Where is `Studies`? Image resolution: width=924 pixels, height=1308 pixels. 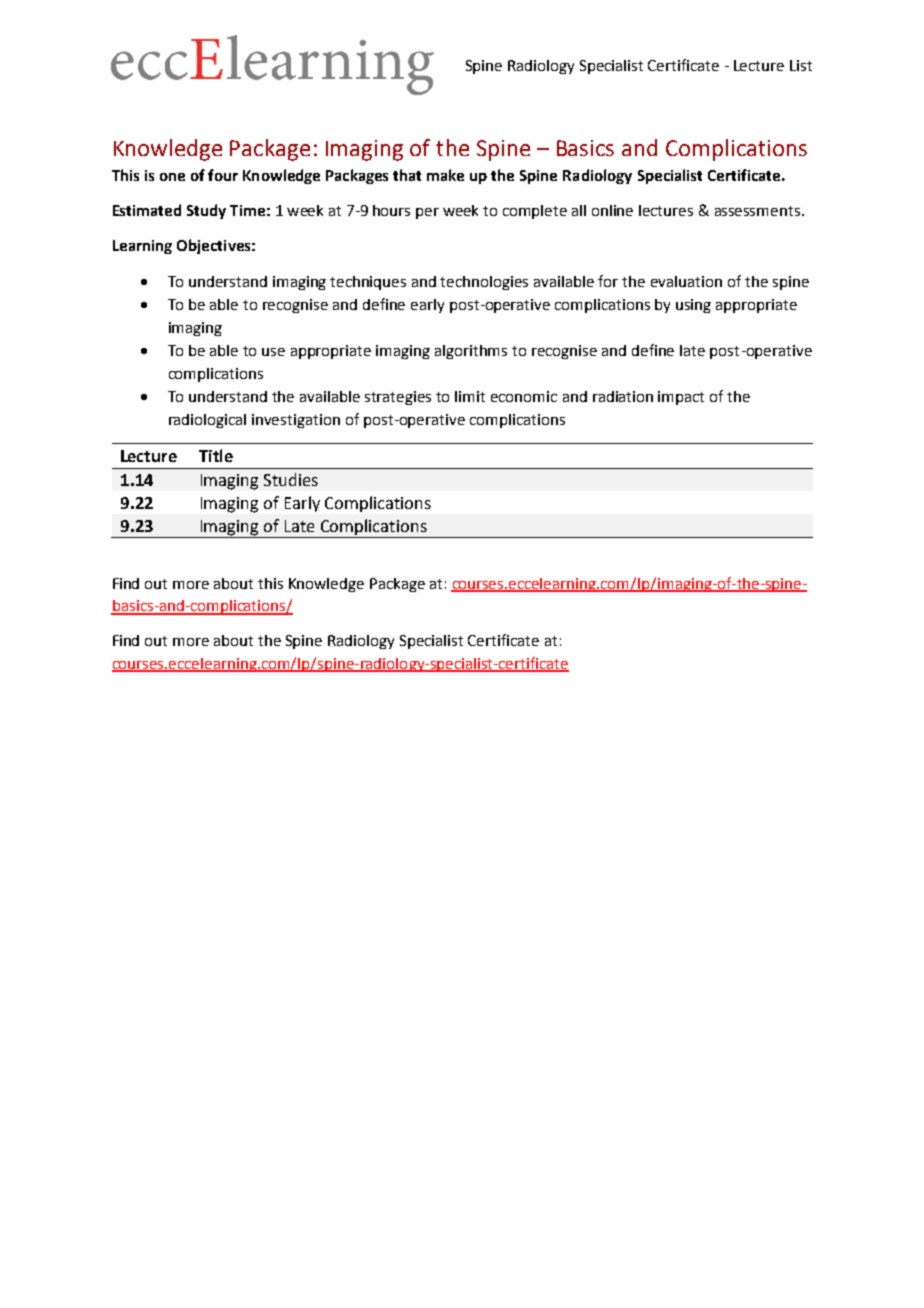
Studies is located at coordinates (291, 479).
